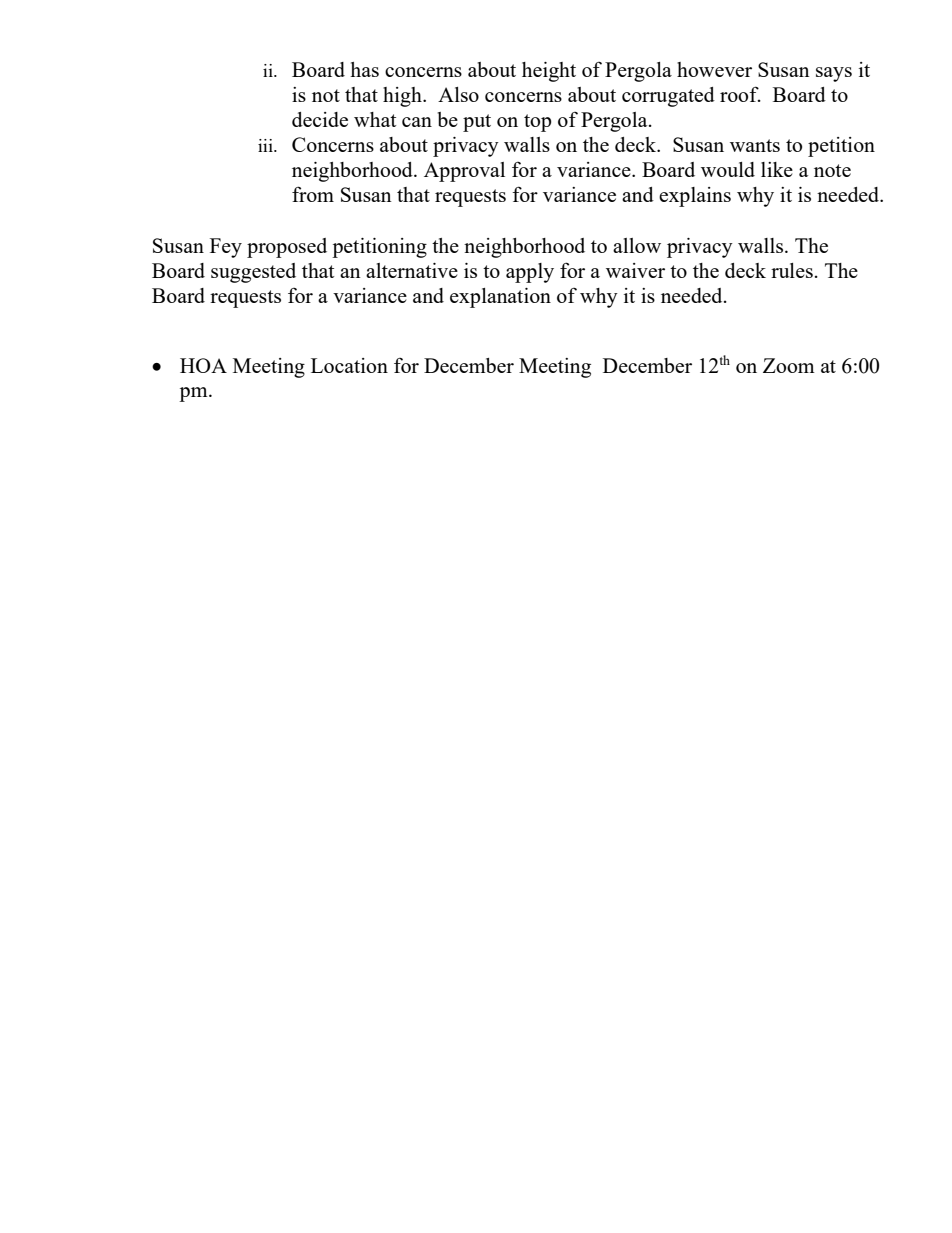 This screenshot has height=1233, width=952. I want to click on however, so click(714, 69).
